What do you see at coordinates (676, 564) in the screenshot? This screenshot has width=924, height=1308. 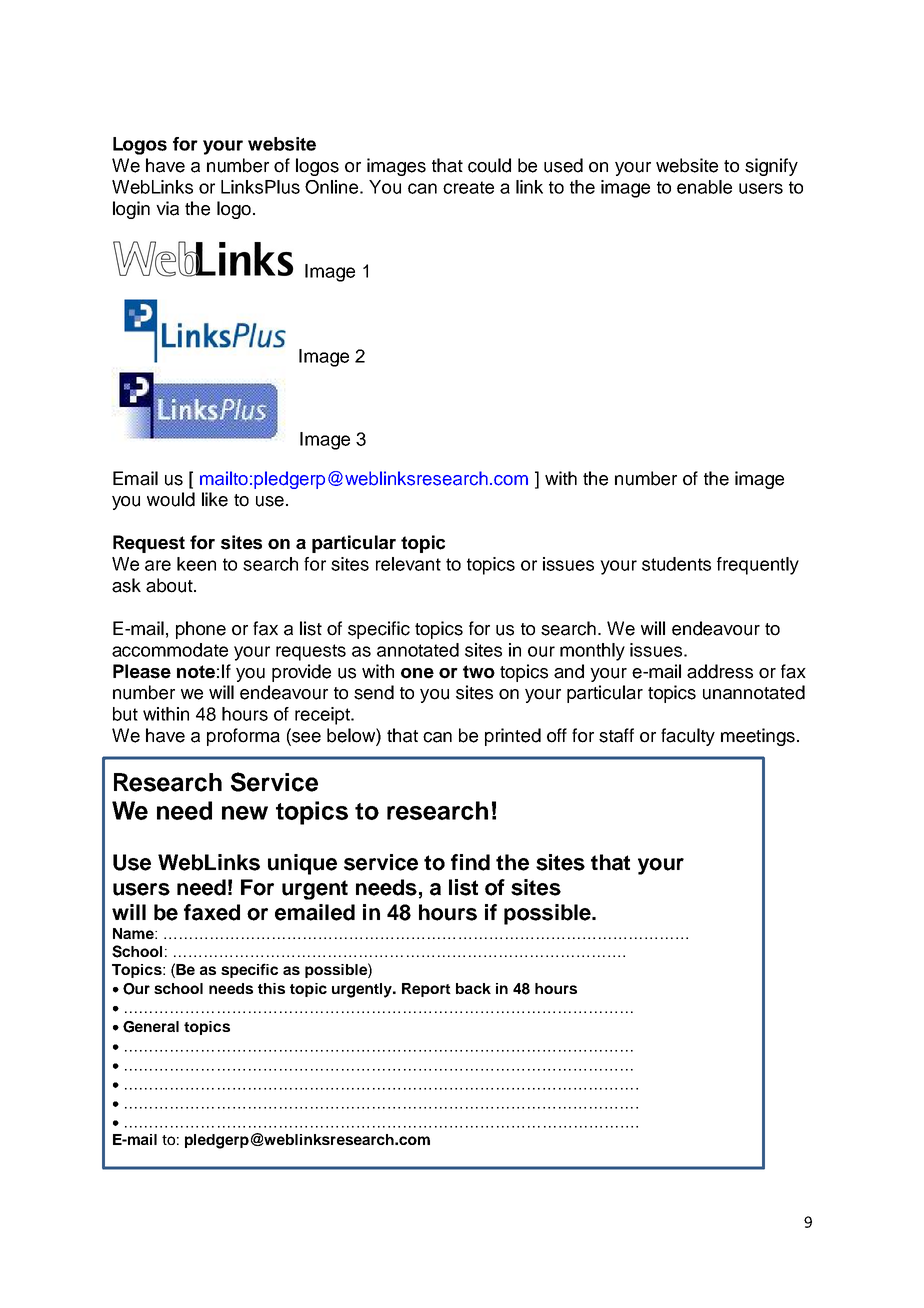 I see `students` at bounding box center [676, 564].
